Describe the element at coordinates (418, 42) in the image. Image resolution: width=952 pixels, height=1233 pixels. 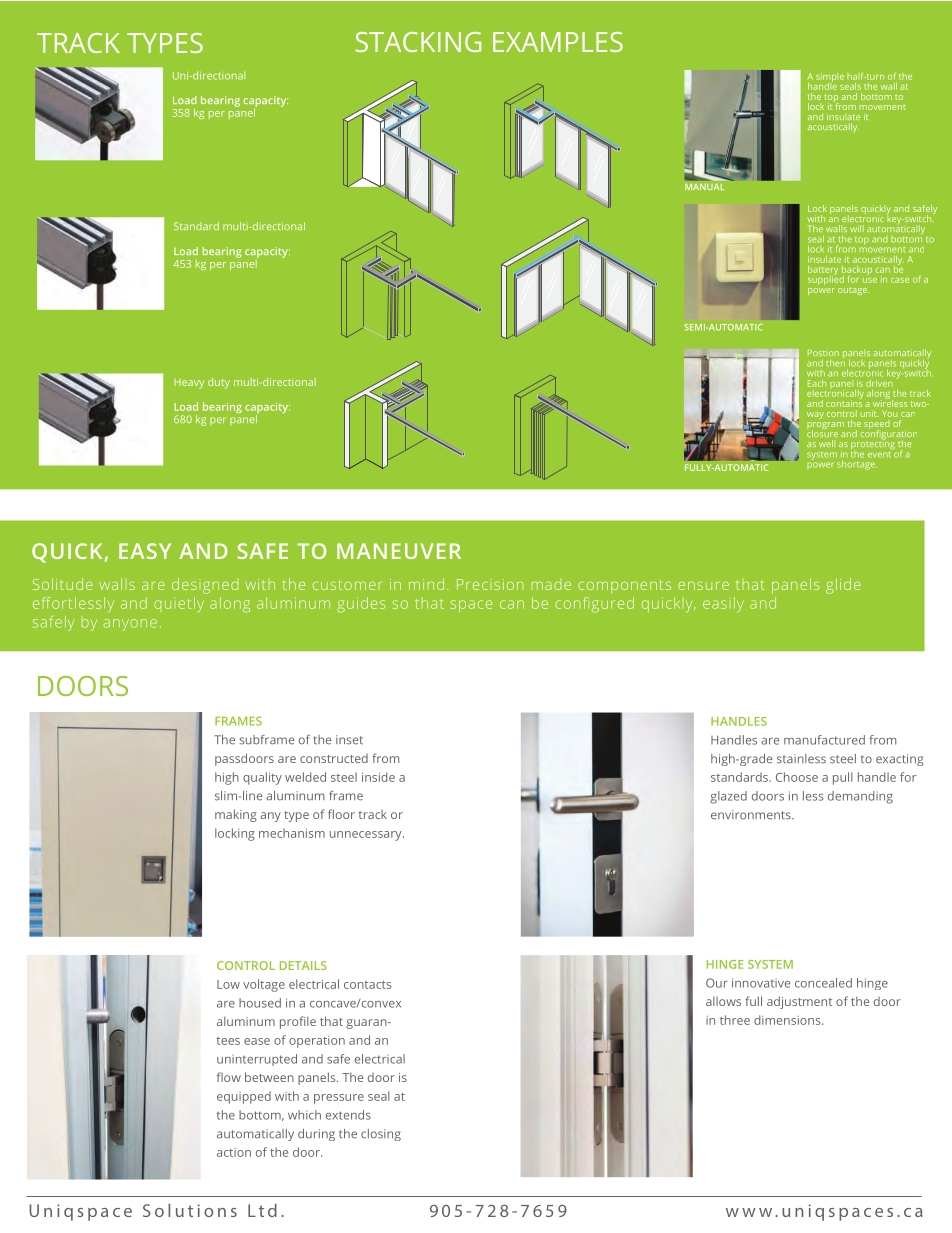
I see `STACKING` at that location.
